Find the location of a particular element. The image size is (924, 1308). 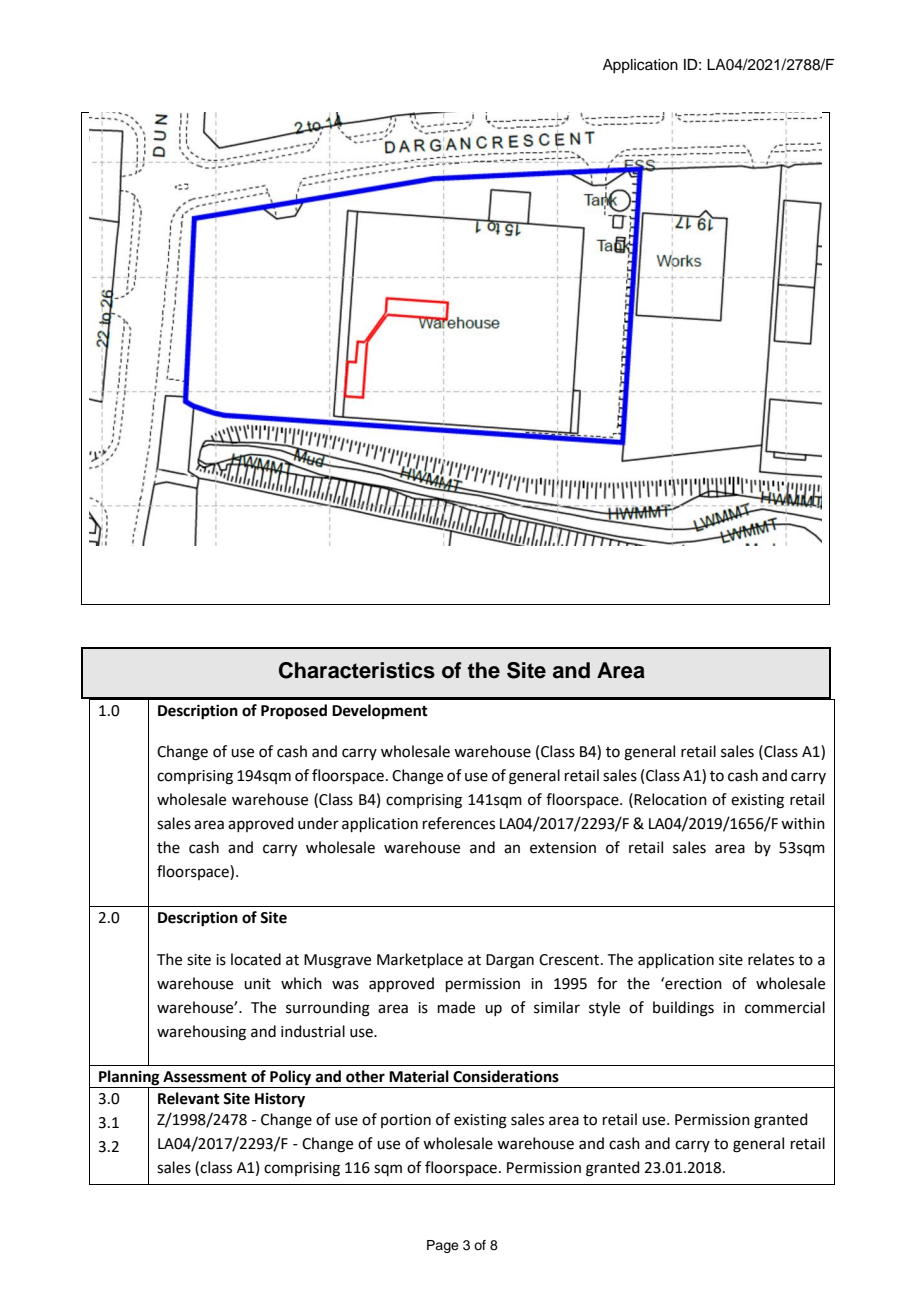

Proposed is located at coordinates (294, 712).
